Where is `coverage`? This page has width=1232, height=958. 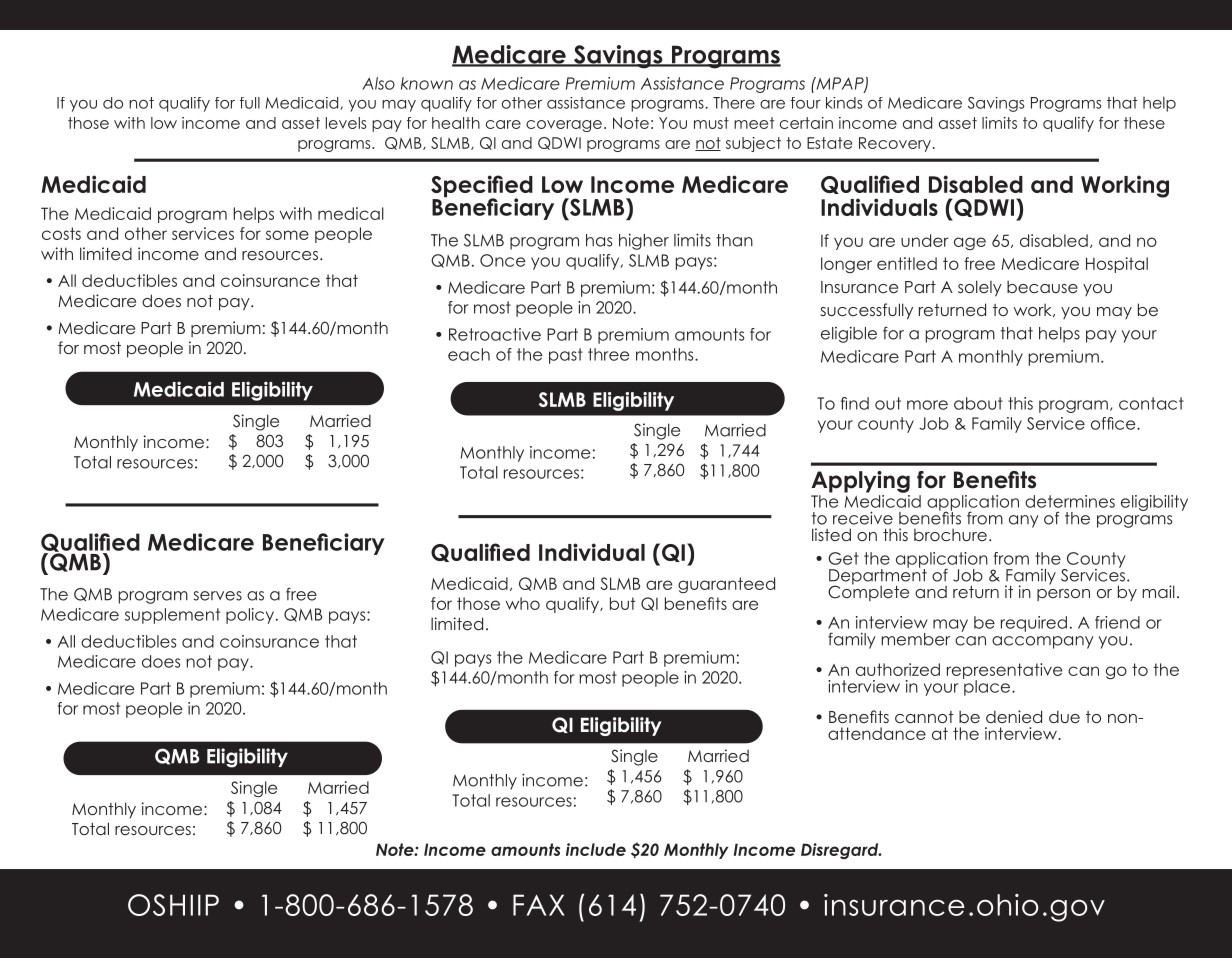 coverage is located at coordinates (564, 126).
